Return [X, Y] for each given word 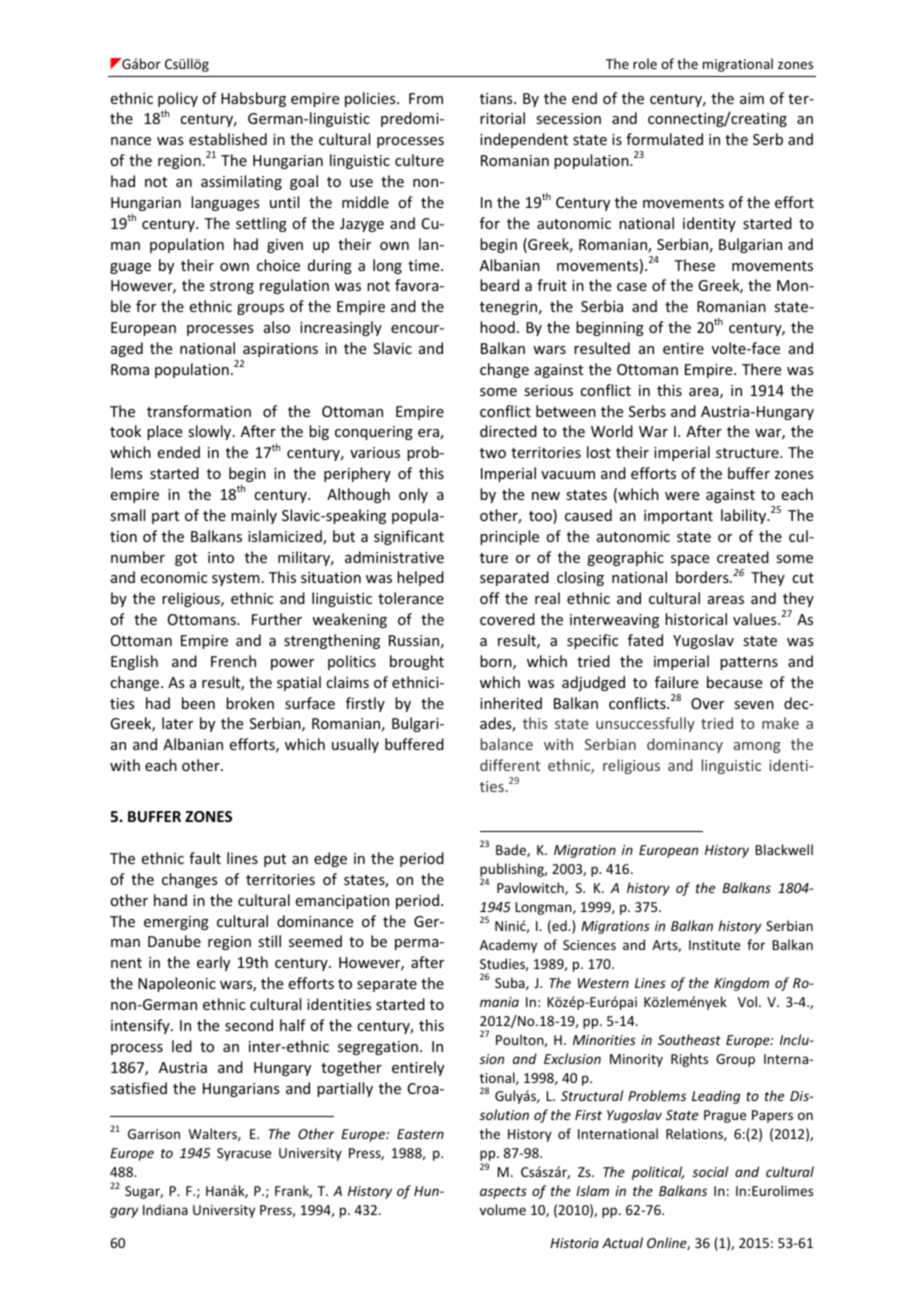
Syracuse [244, 1154]
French [233, 661]
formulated [664, 139]
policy [178, 101]
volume [503, 1209]
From [426, 98]
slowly [211, 432]
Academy [508, 946]
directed [508, 431]
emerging [176, 923]
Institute [714, 945]
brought [417, 662]
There [761, 369]
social [710, 1171]
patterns [749, 663]
